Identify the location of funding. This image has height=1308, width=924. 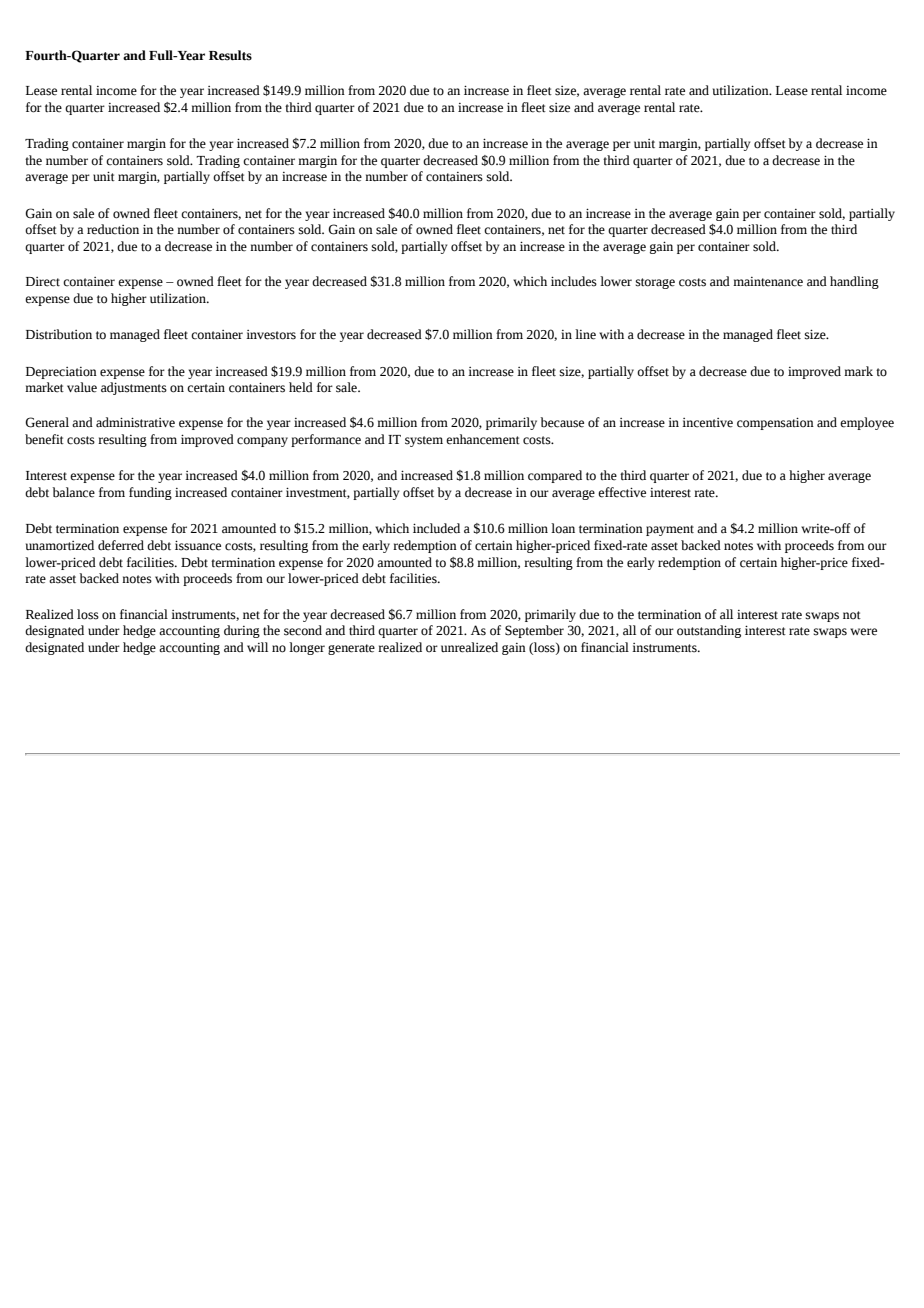
(150, 493).
